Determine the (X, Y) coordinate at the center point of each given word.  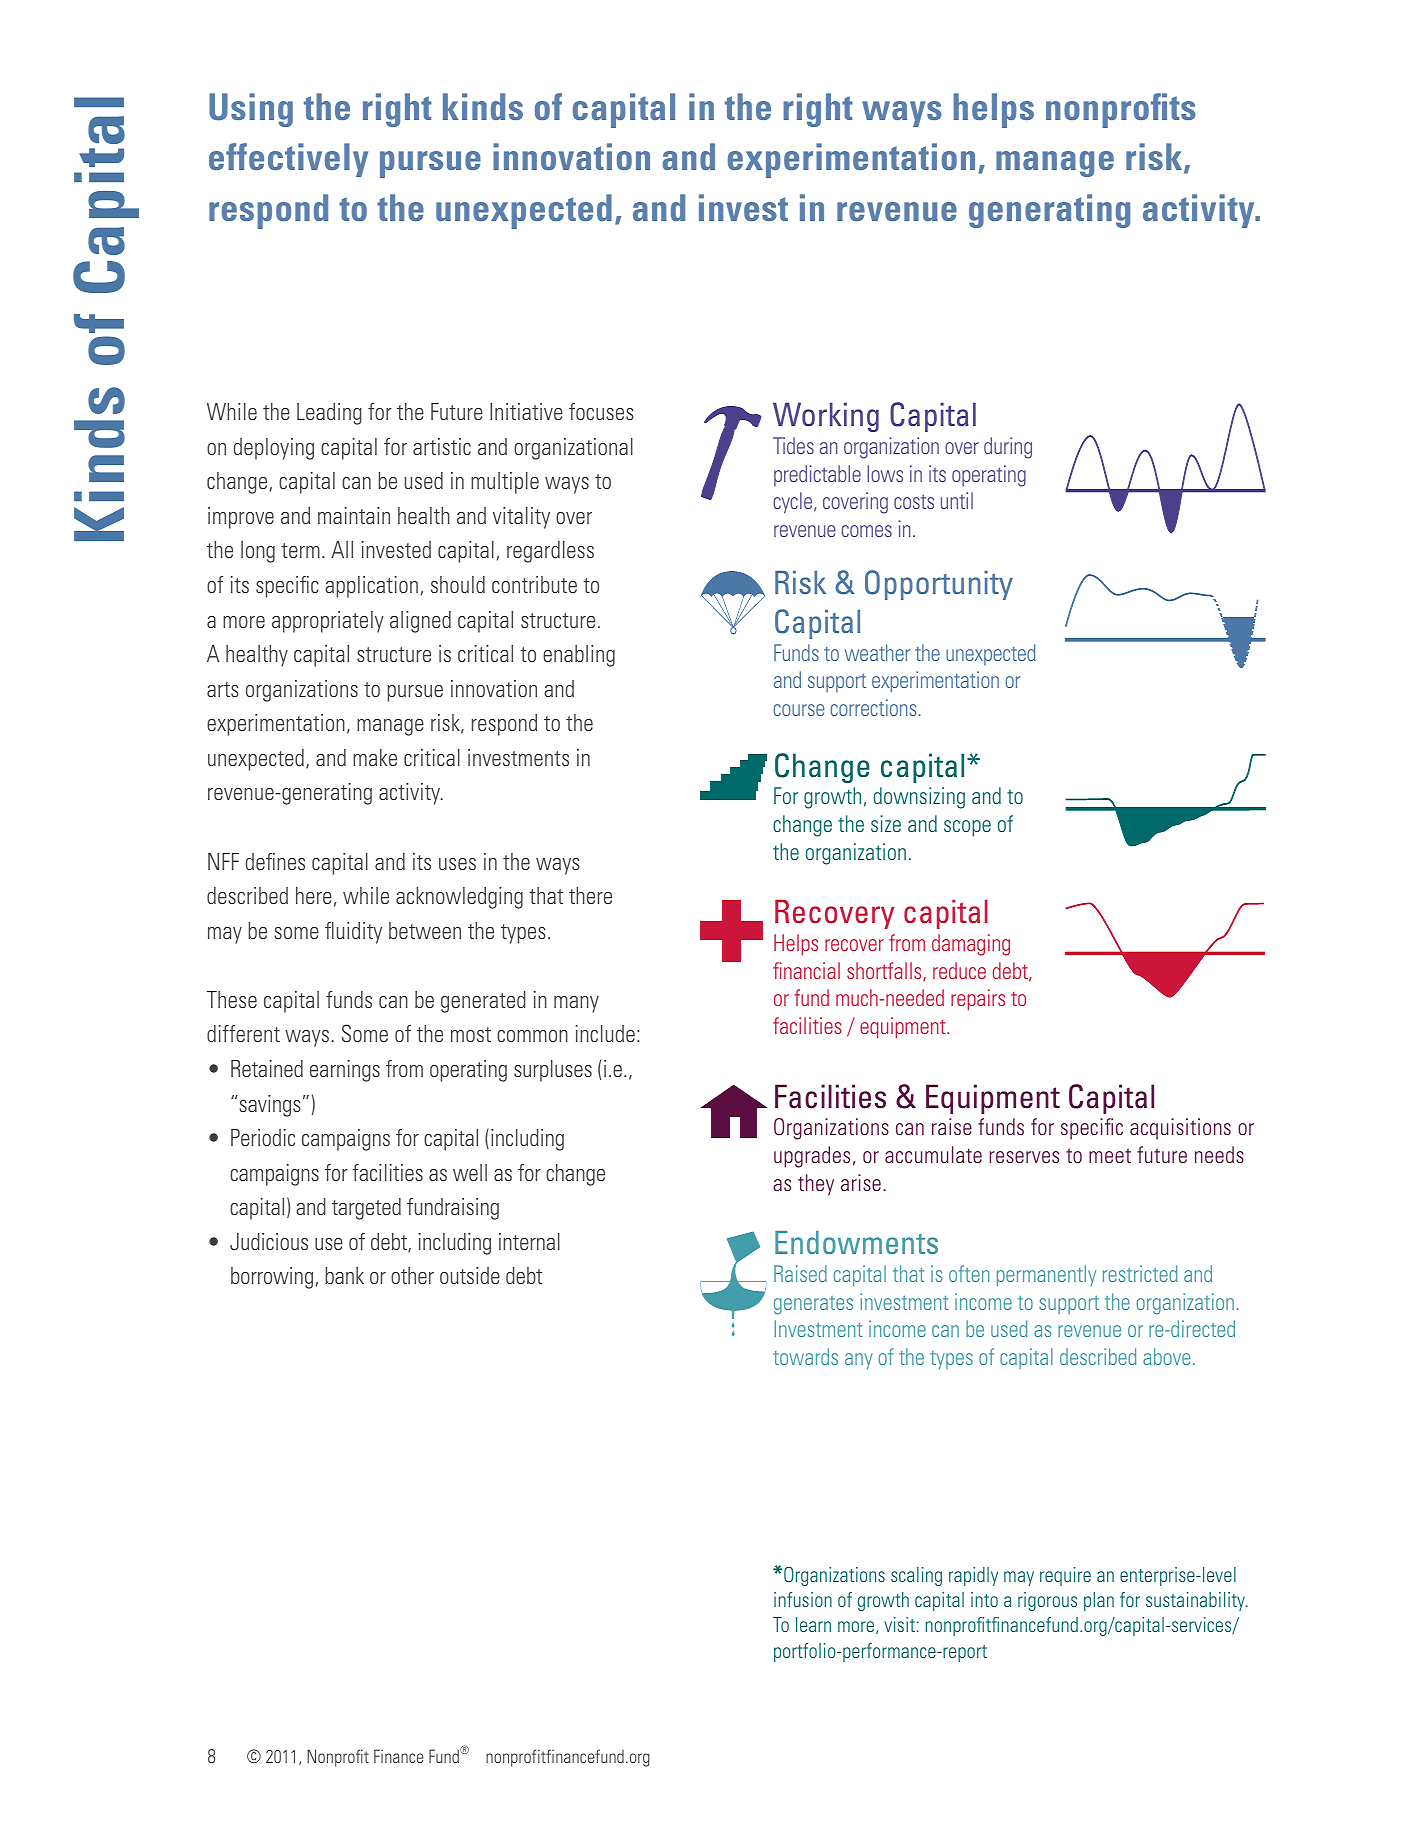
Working (826, 417)
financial (806, 970)
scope (967, 828)
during (1008, 448)
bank (344, 1275)
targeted (366, 1209)
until (957, 500)
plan (1099, 1601)
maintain (354, 515)
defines (275, 861)
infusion (803, 1599)
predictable (817, 475)
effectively (288, 160)
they (816, 1185)
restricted (1140, 1273)
